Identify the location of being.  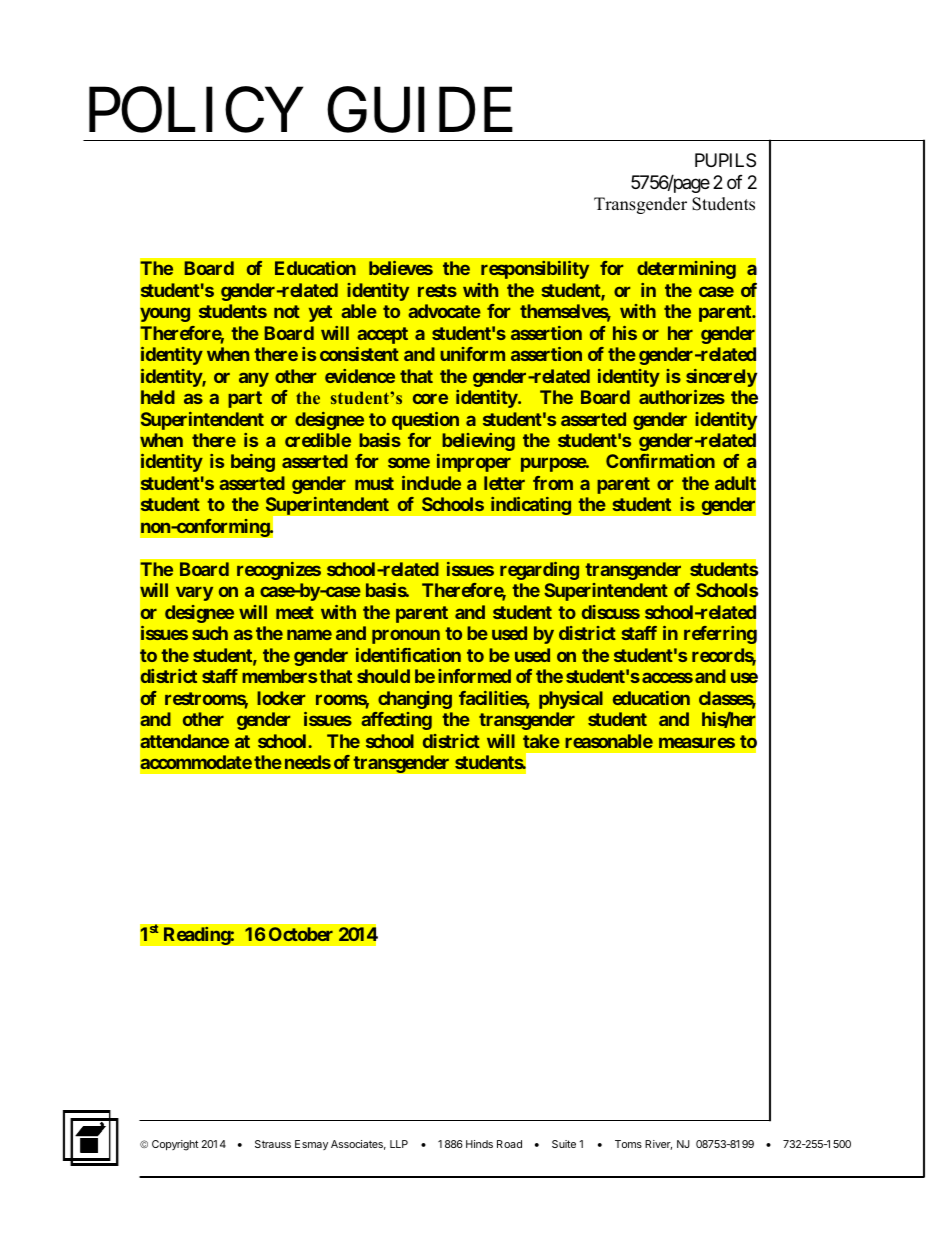
(253, 463).
